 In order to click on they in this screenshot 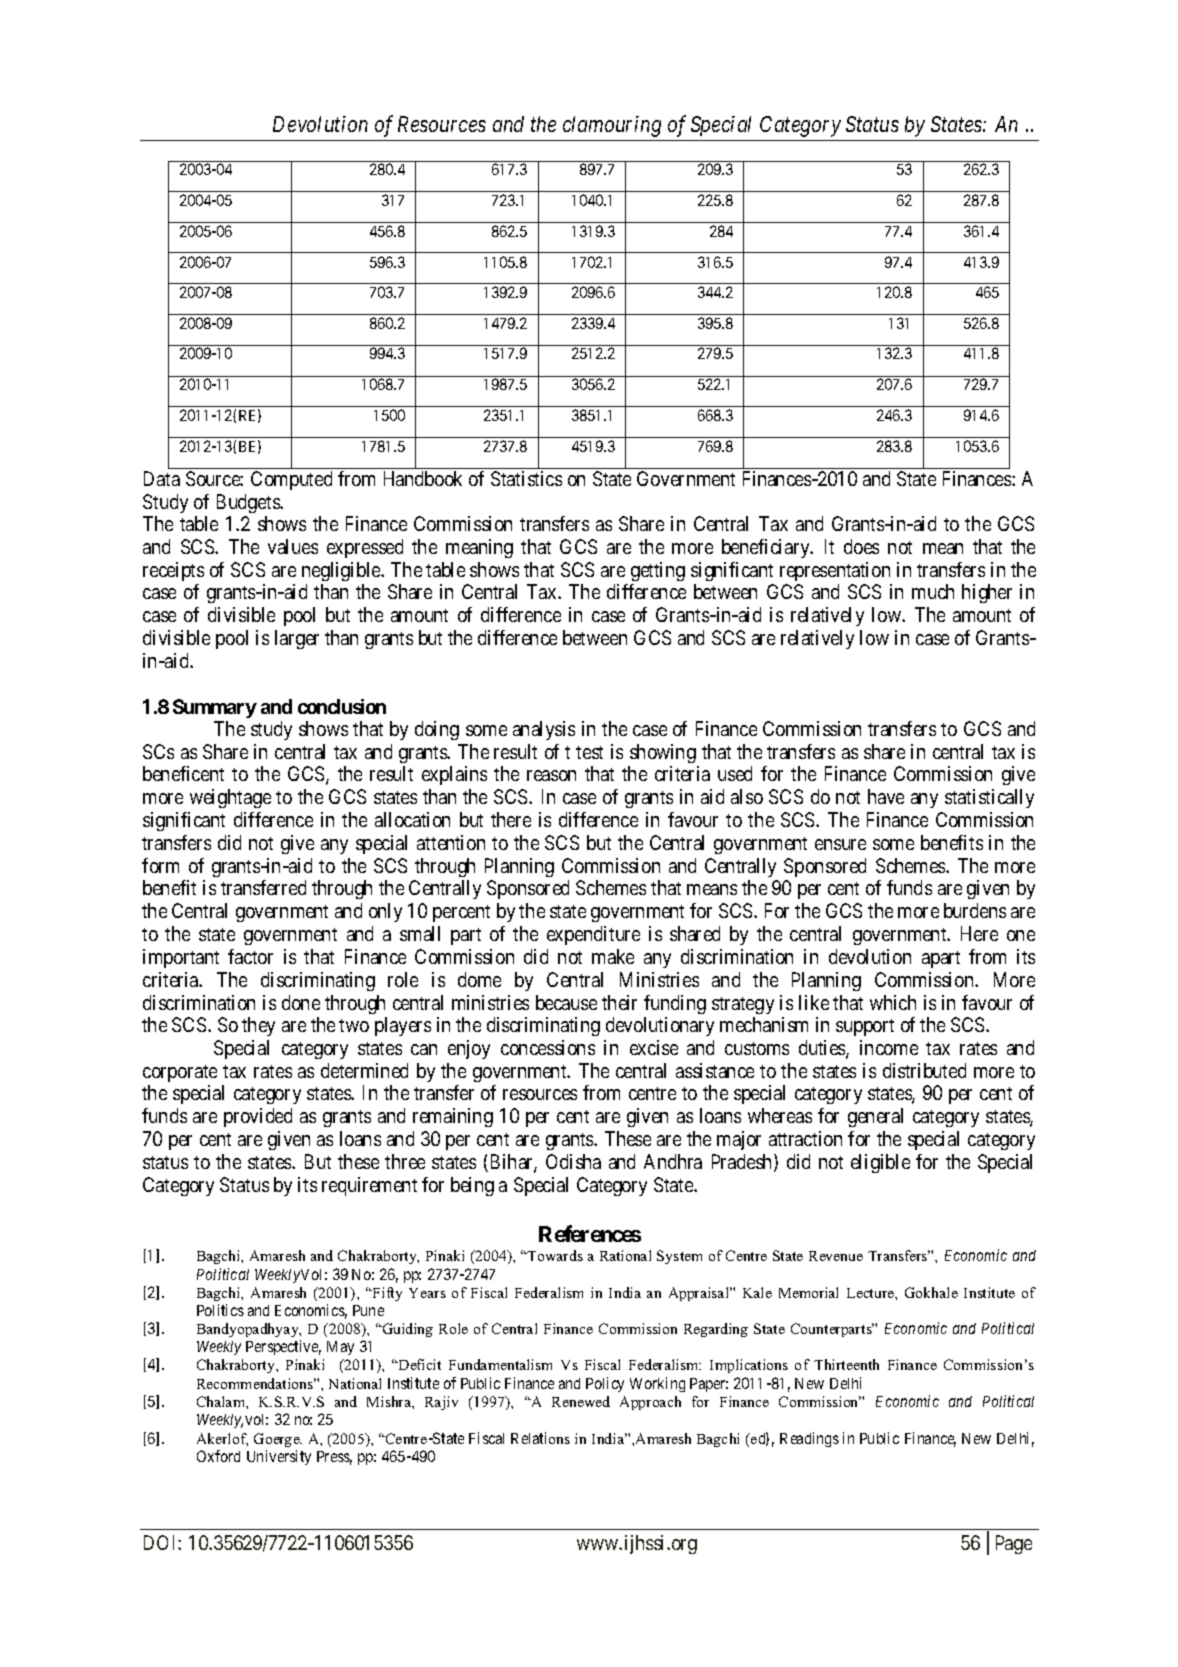, I will do `click(258, 1026)`.
